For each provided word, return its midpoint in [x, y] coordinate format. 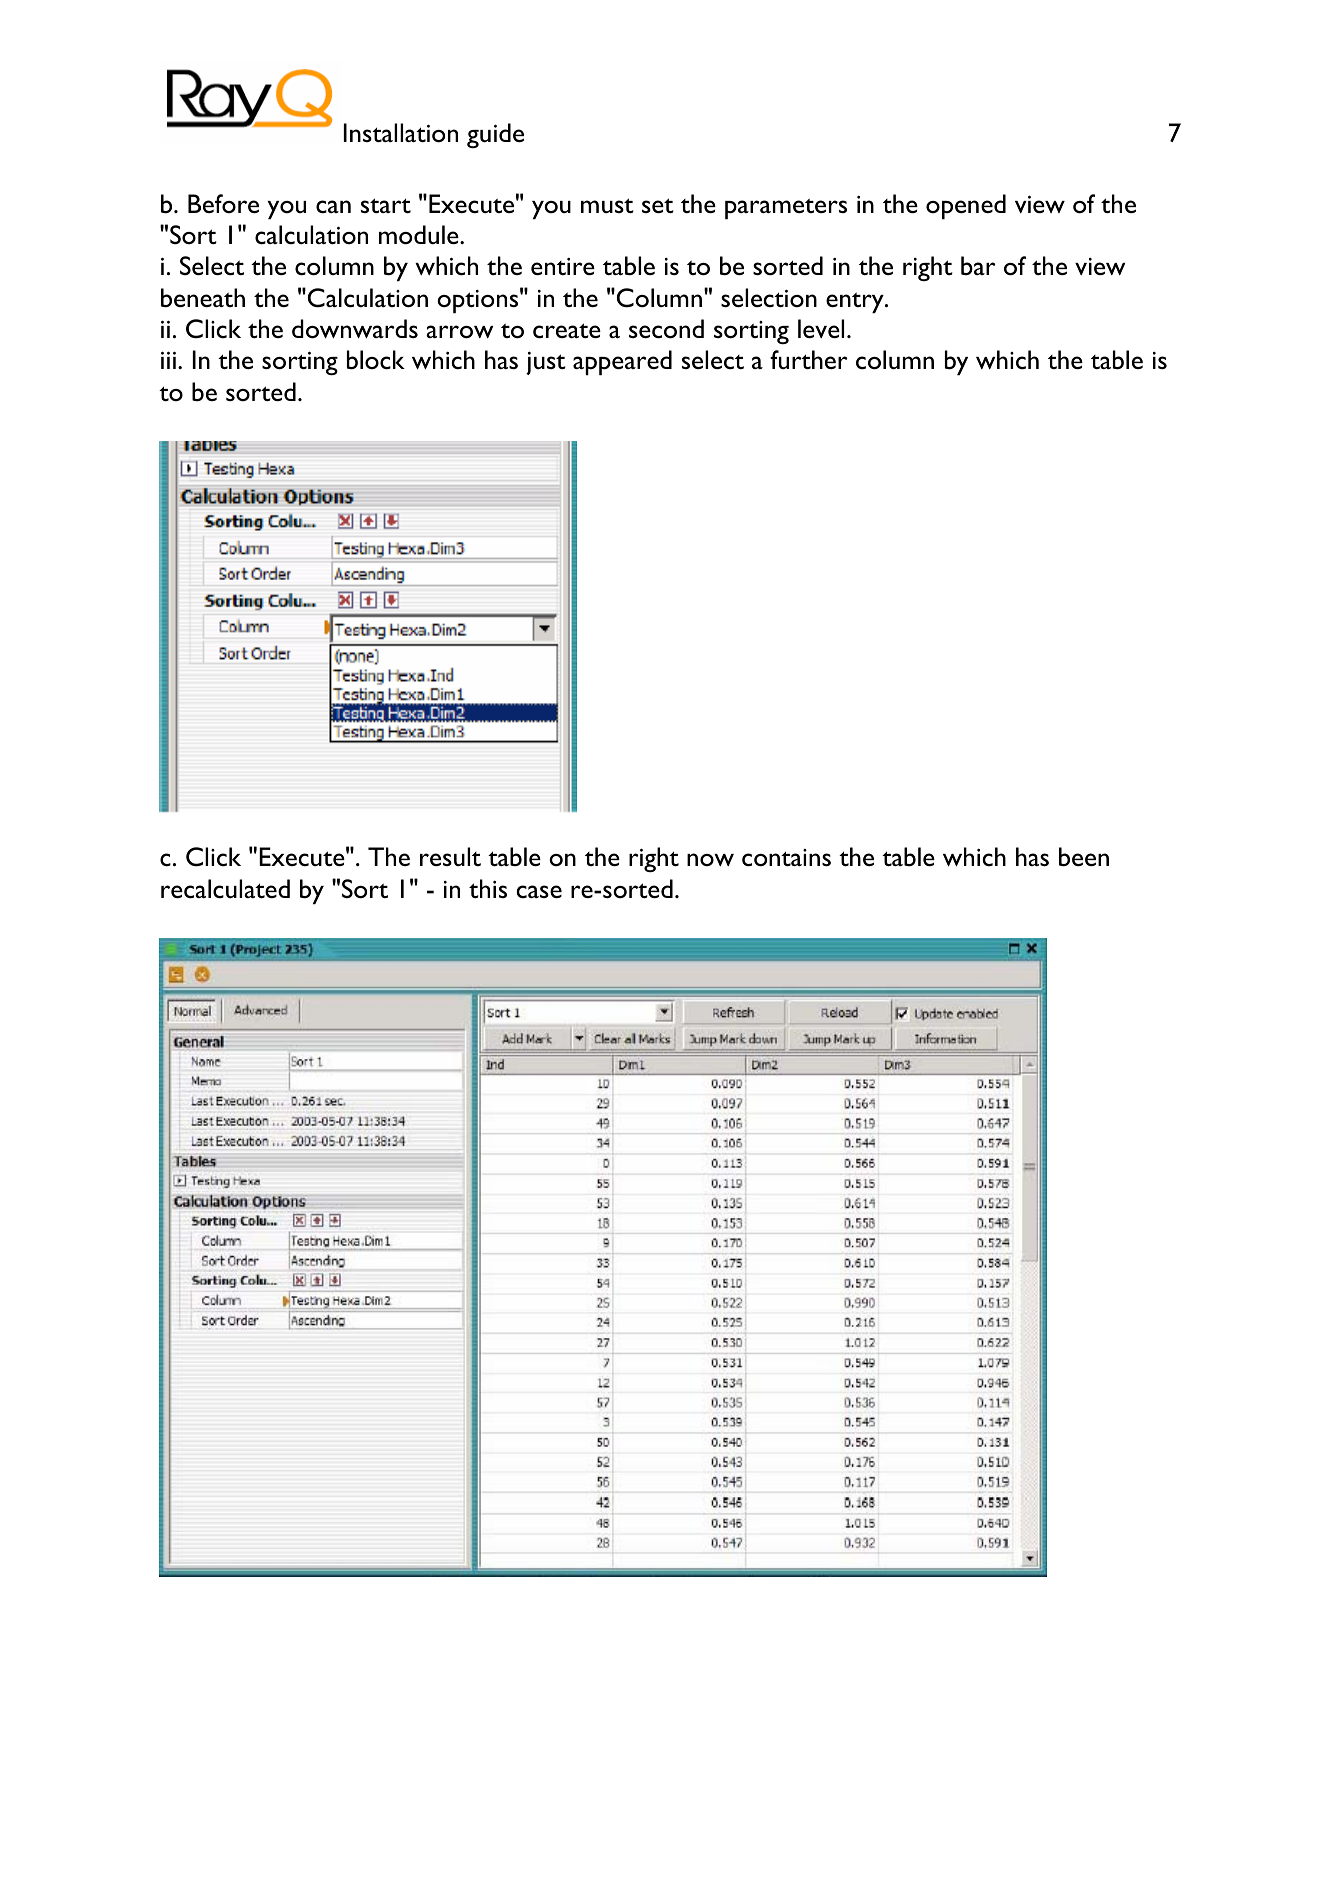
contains [786, 858]
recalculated [225, 889]
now [710, 859]
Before [223, 203]
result [450, 856]
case [539, 891]
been [1084, 857]
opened [966, 206]
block [376, 360]
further [808, 359]
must [607, 205]
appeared [622, 362]
